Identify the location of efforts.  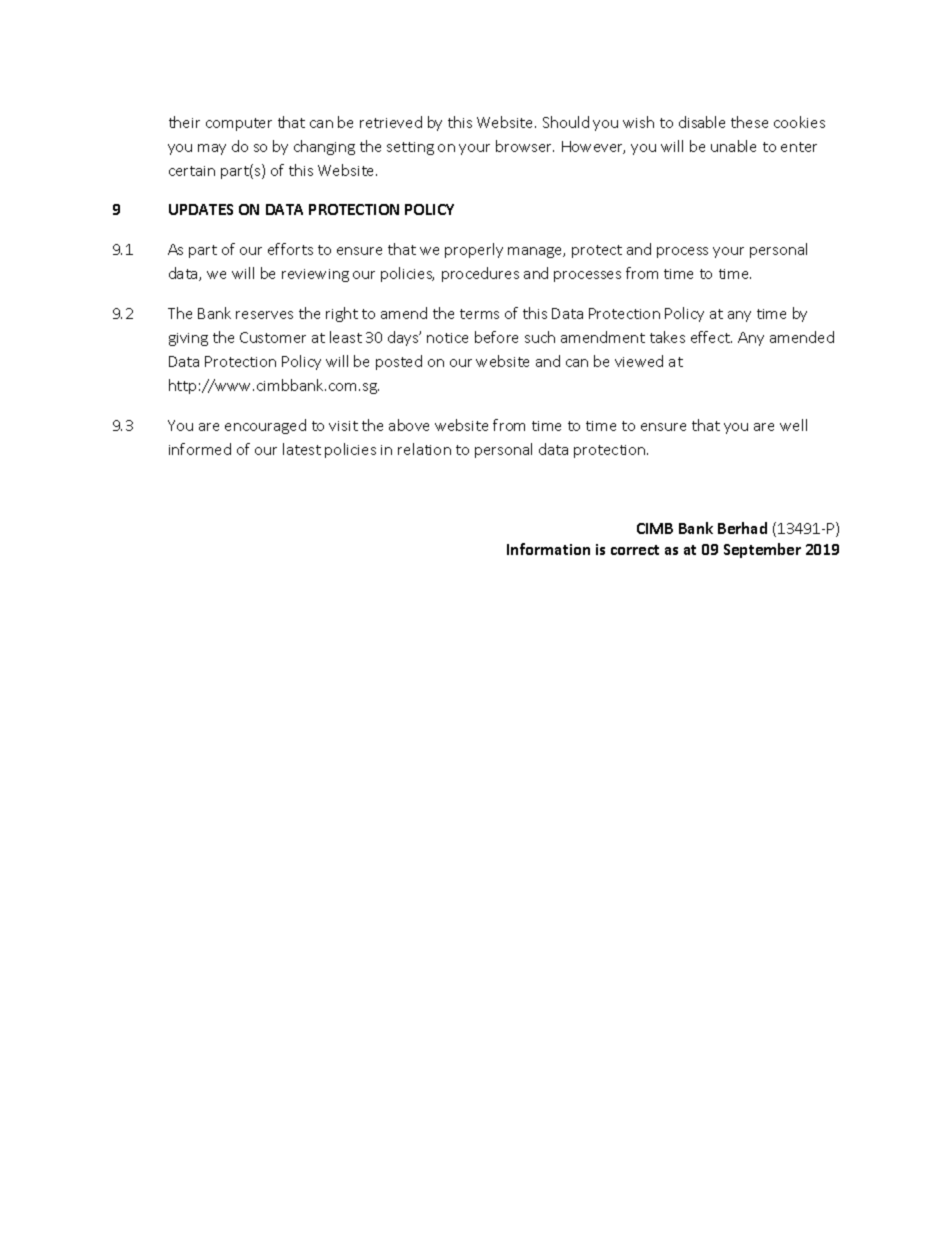
(290, 249).
